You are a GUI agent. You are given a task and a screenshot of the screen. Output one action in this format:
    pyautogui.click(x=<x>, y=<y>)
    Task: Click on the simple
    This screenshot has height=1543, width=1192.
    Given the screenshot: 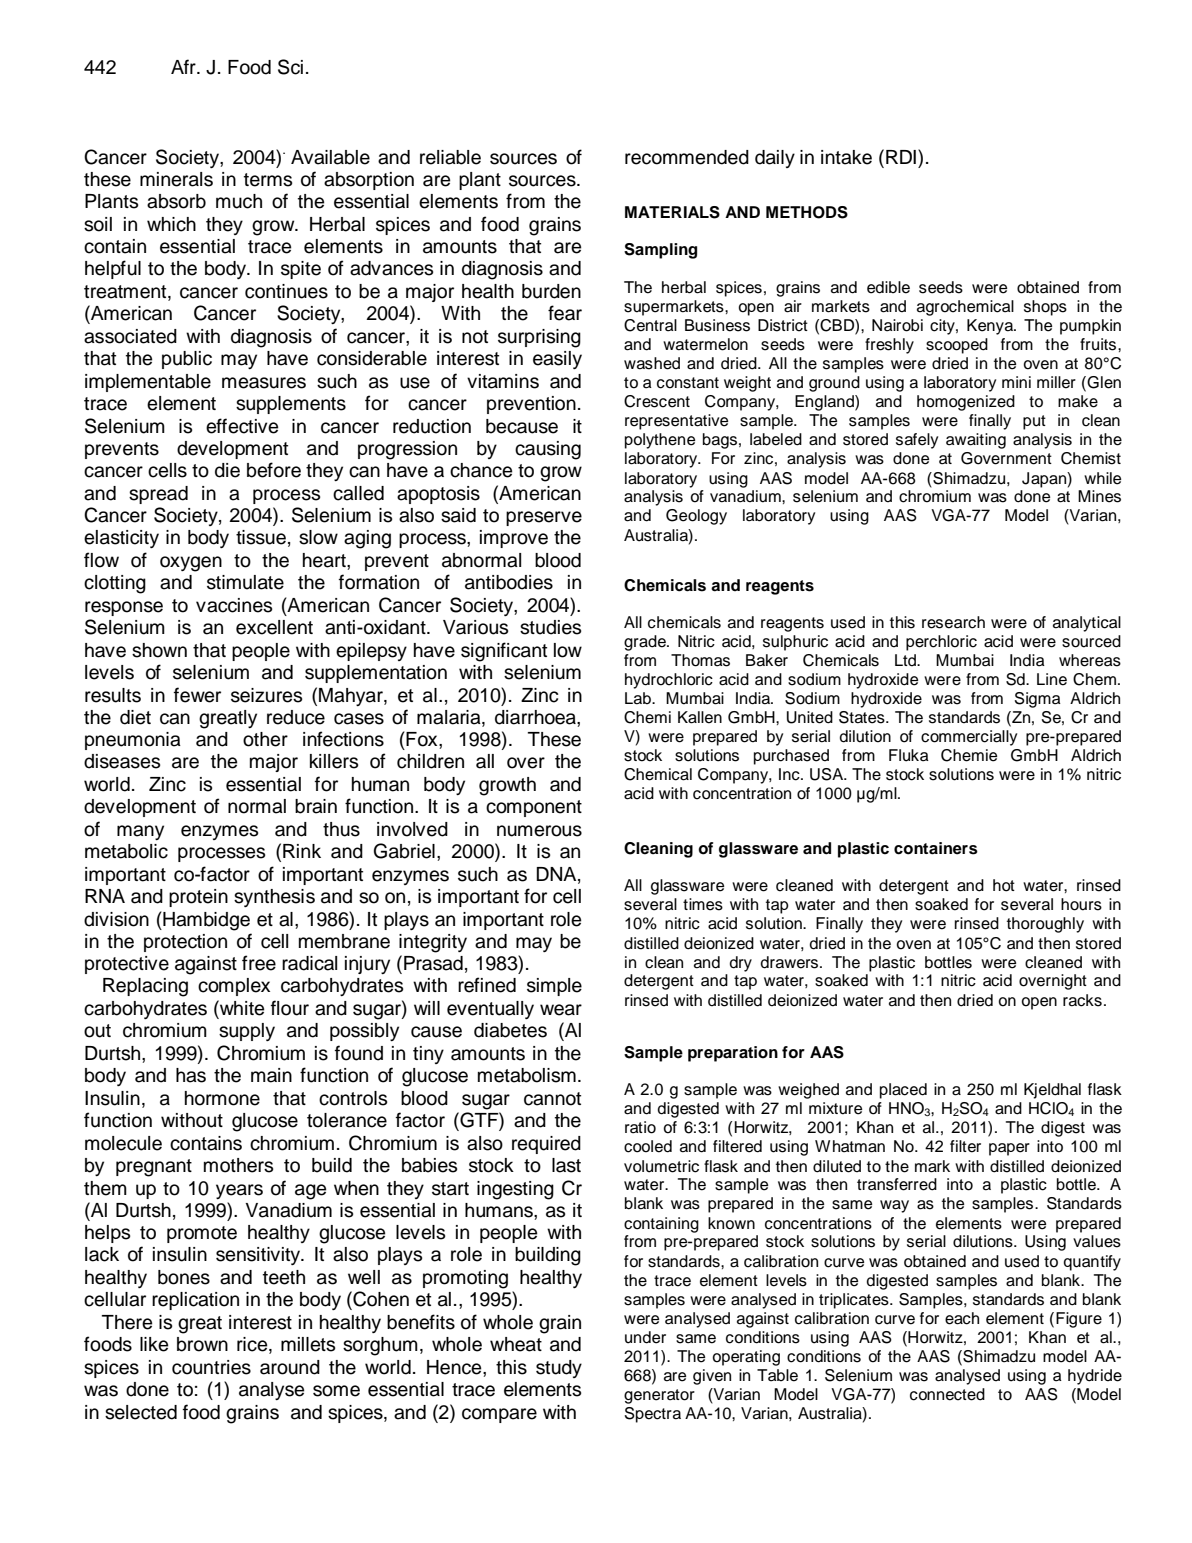 What is the action you would take?
    pyautogui.click(x=554, y=987)
